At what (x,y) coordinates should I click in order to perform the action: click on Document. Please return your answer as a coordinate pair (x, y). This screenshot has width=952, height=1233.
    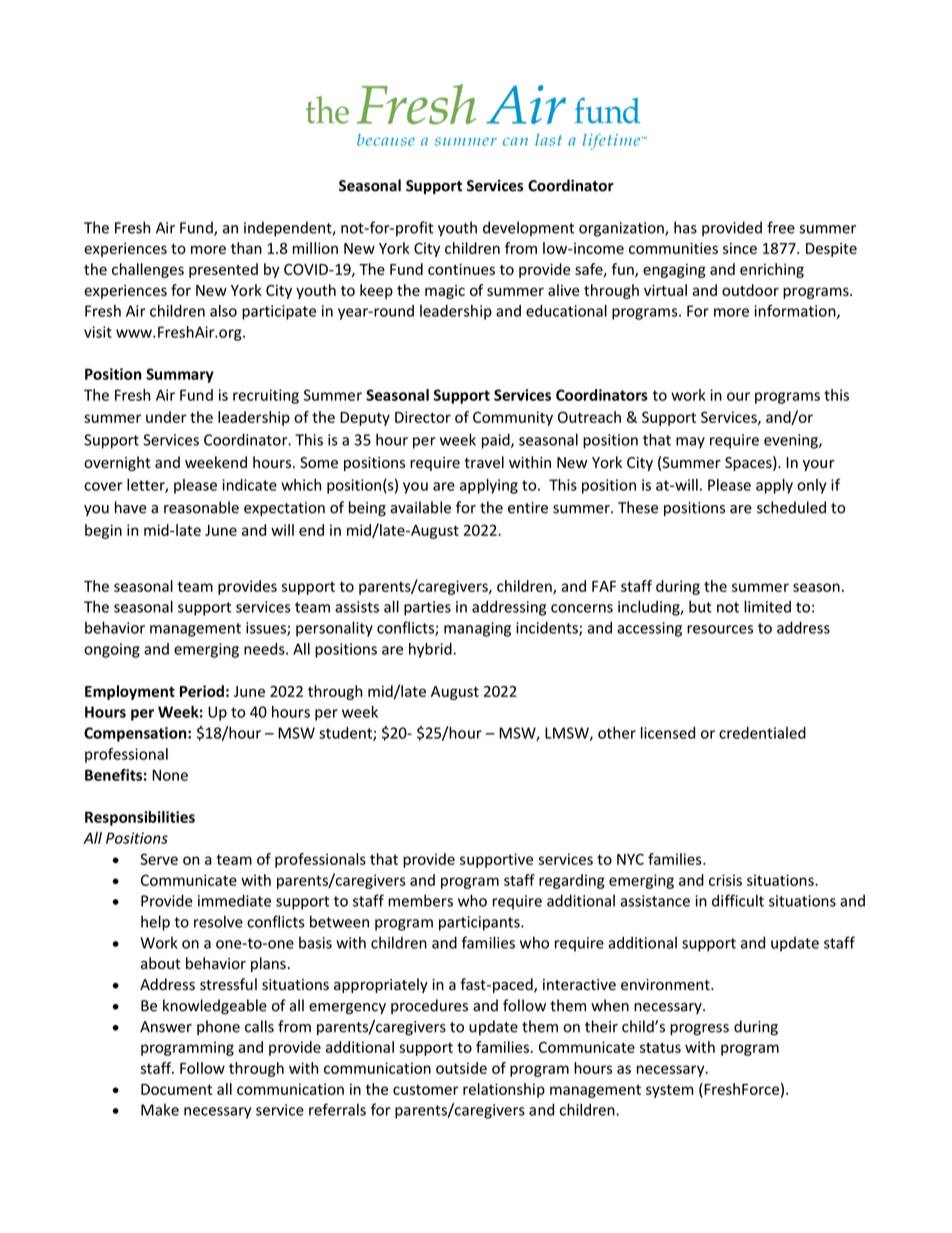
    Looking at the image, I should click on (176, 1089).
